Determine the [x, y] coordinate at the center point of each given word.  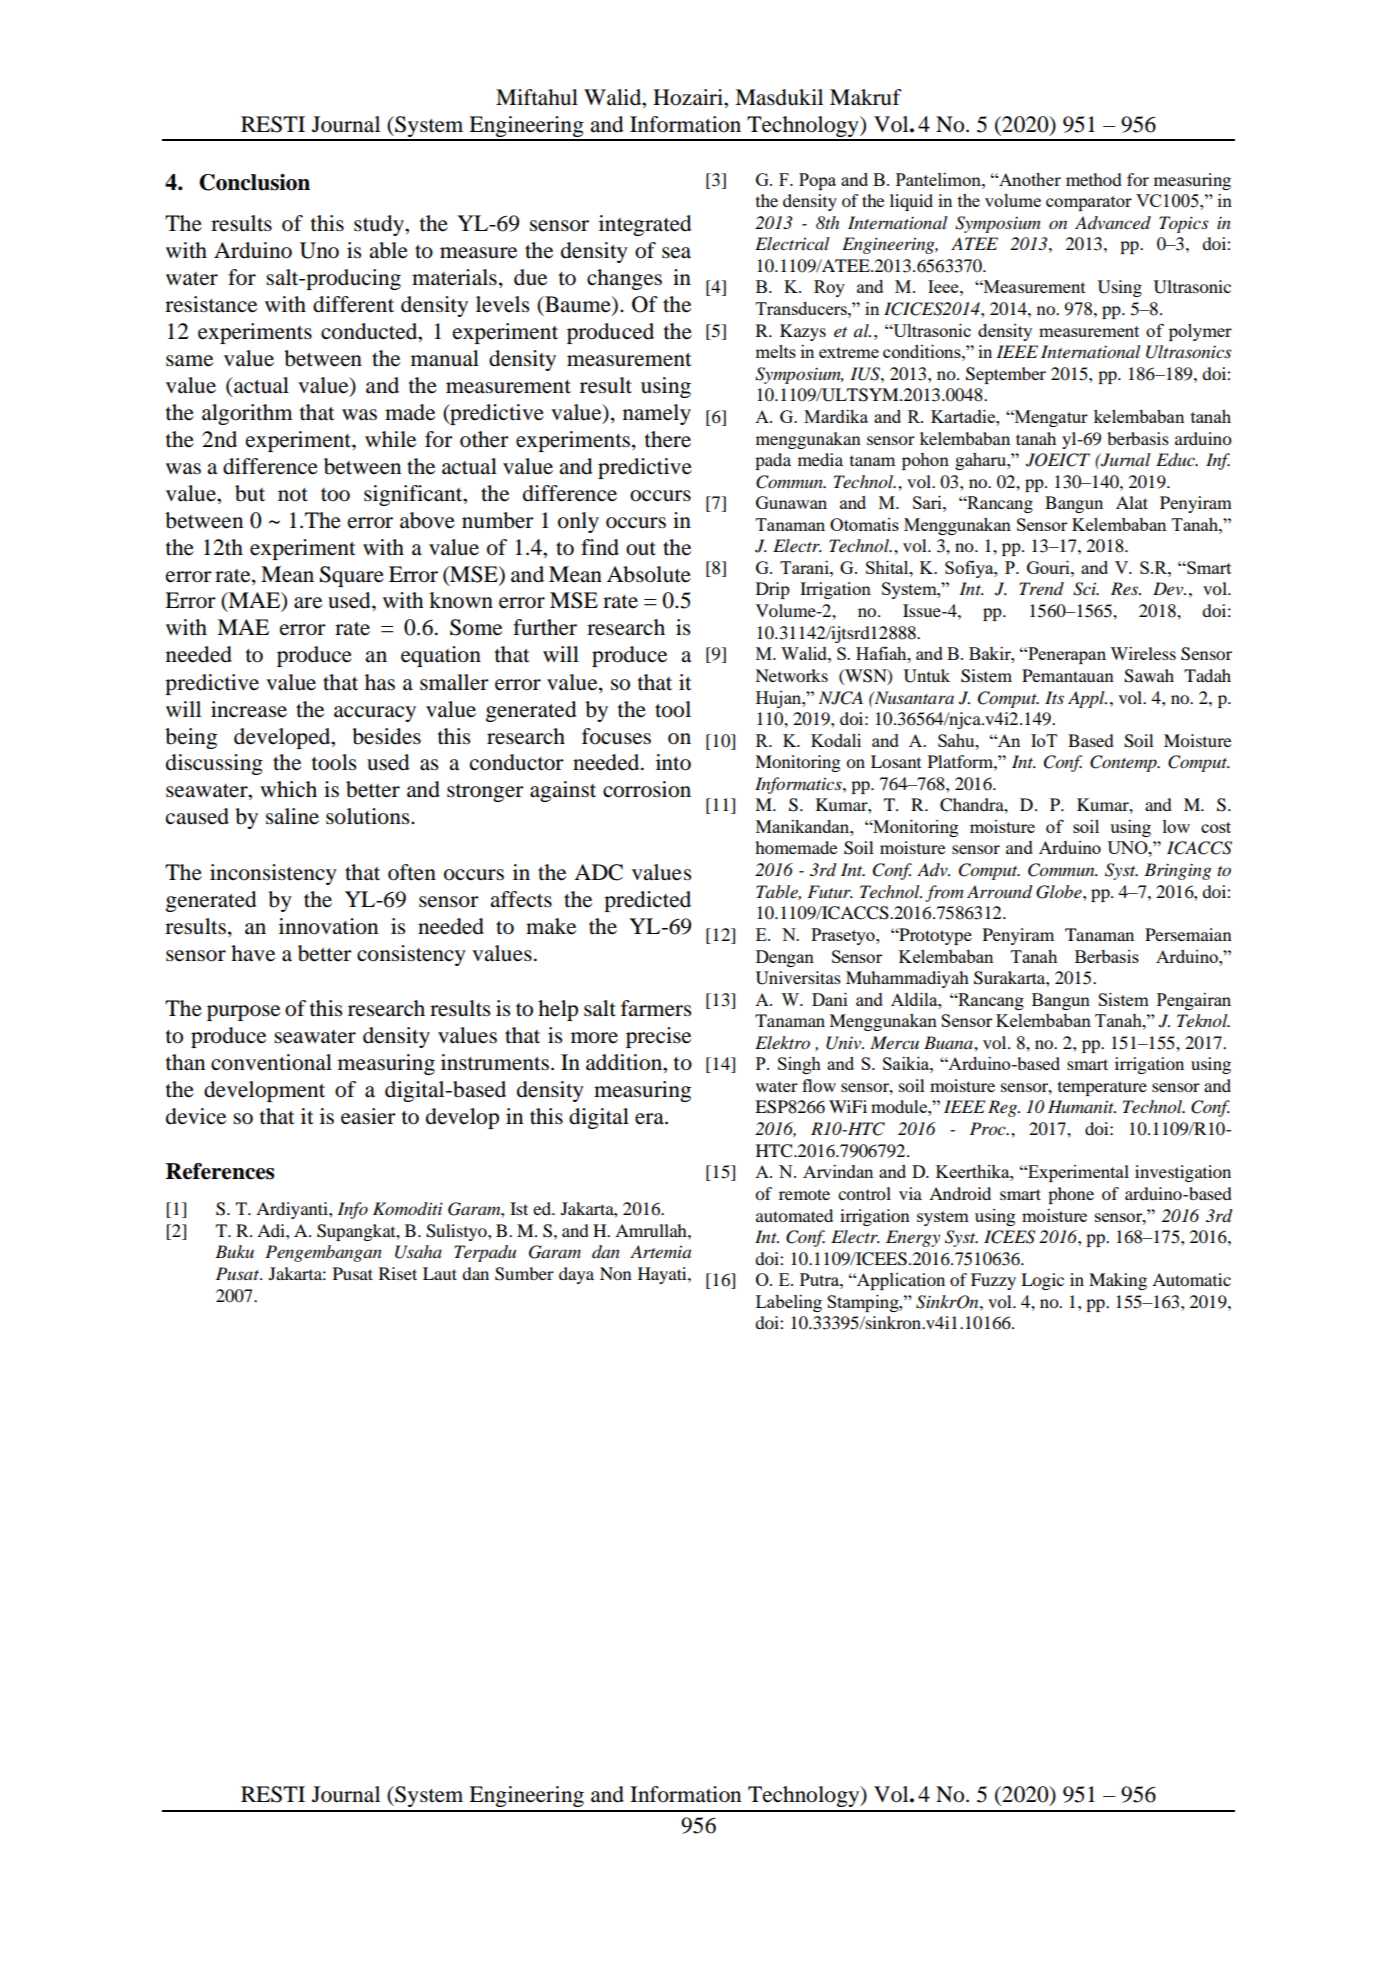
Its [1054, 697]
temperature [1102, 1088]
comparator [1089, 203]
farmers [656, 1008]
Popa [817, 181]
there [668, 439]
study [380, 225]
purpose [243, 1013]
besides [386, 736]
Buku [234, 1251]
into [673, 762]
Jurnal [1125, 460]
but [250, 493]
